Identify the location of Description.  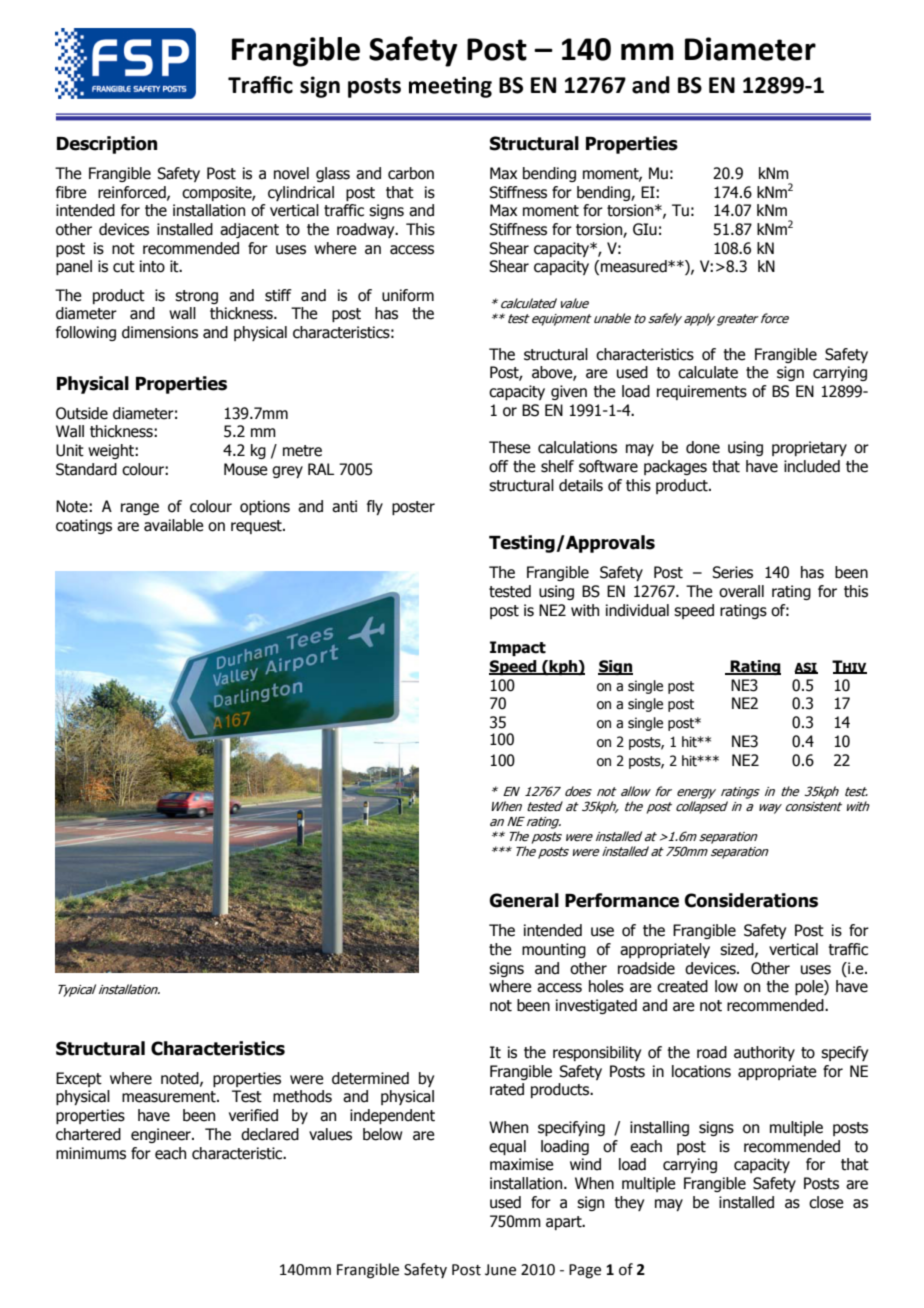
(107, 145).
